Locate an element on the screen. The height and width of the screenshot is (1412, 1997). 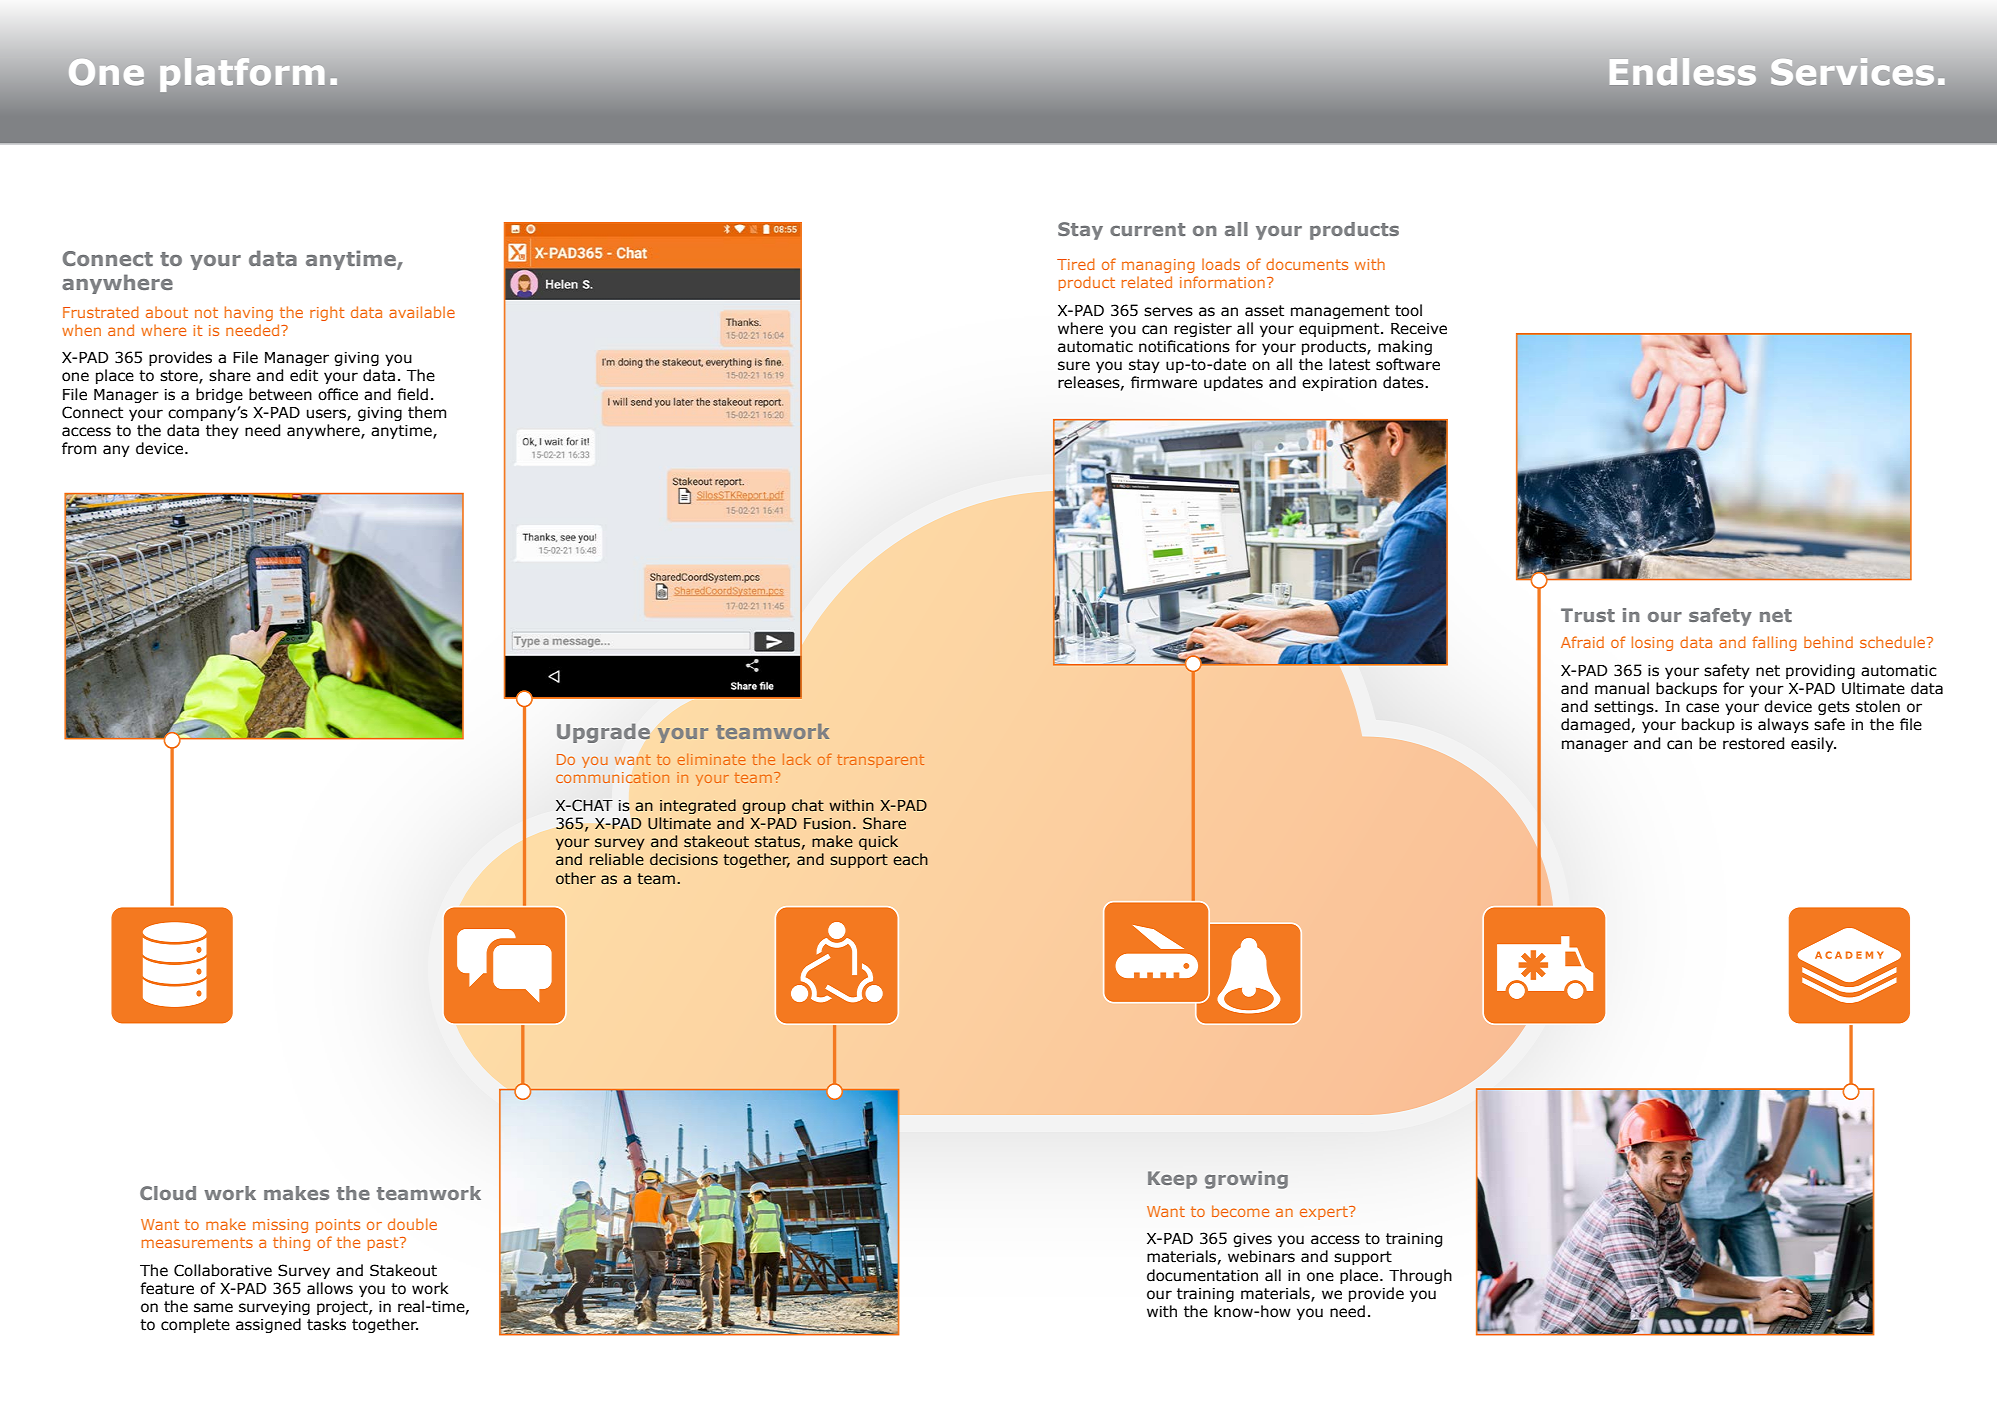
allows is located at coordinates (330, 1288).
